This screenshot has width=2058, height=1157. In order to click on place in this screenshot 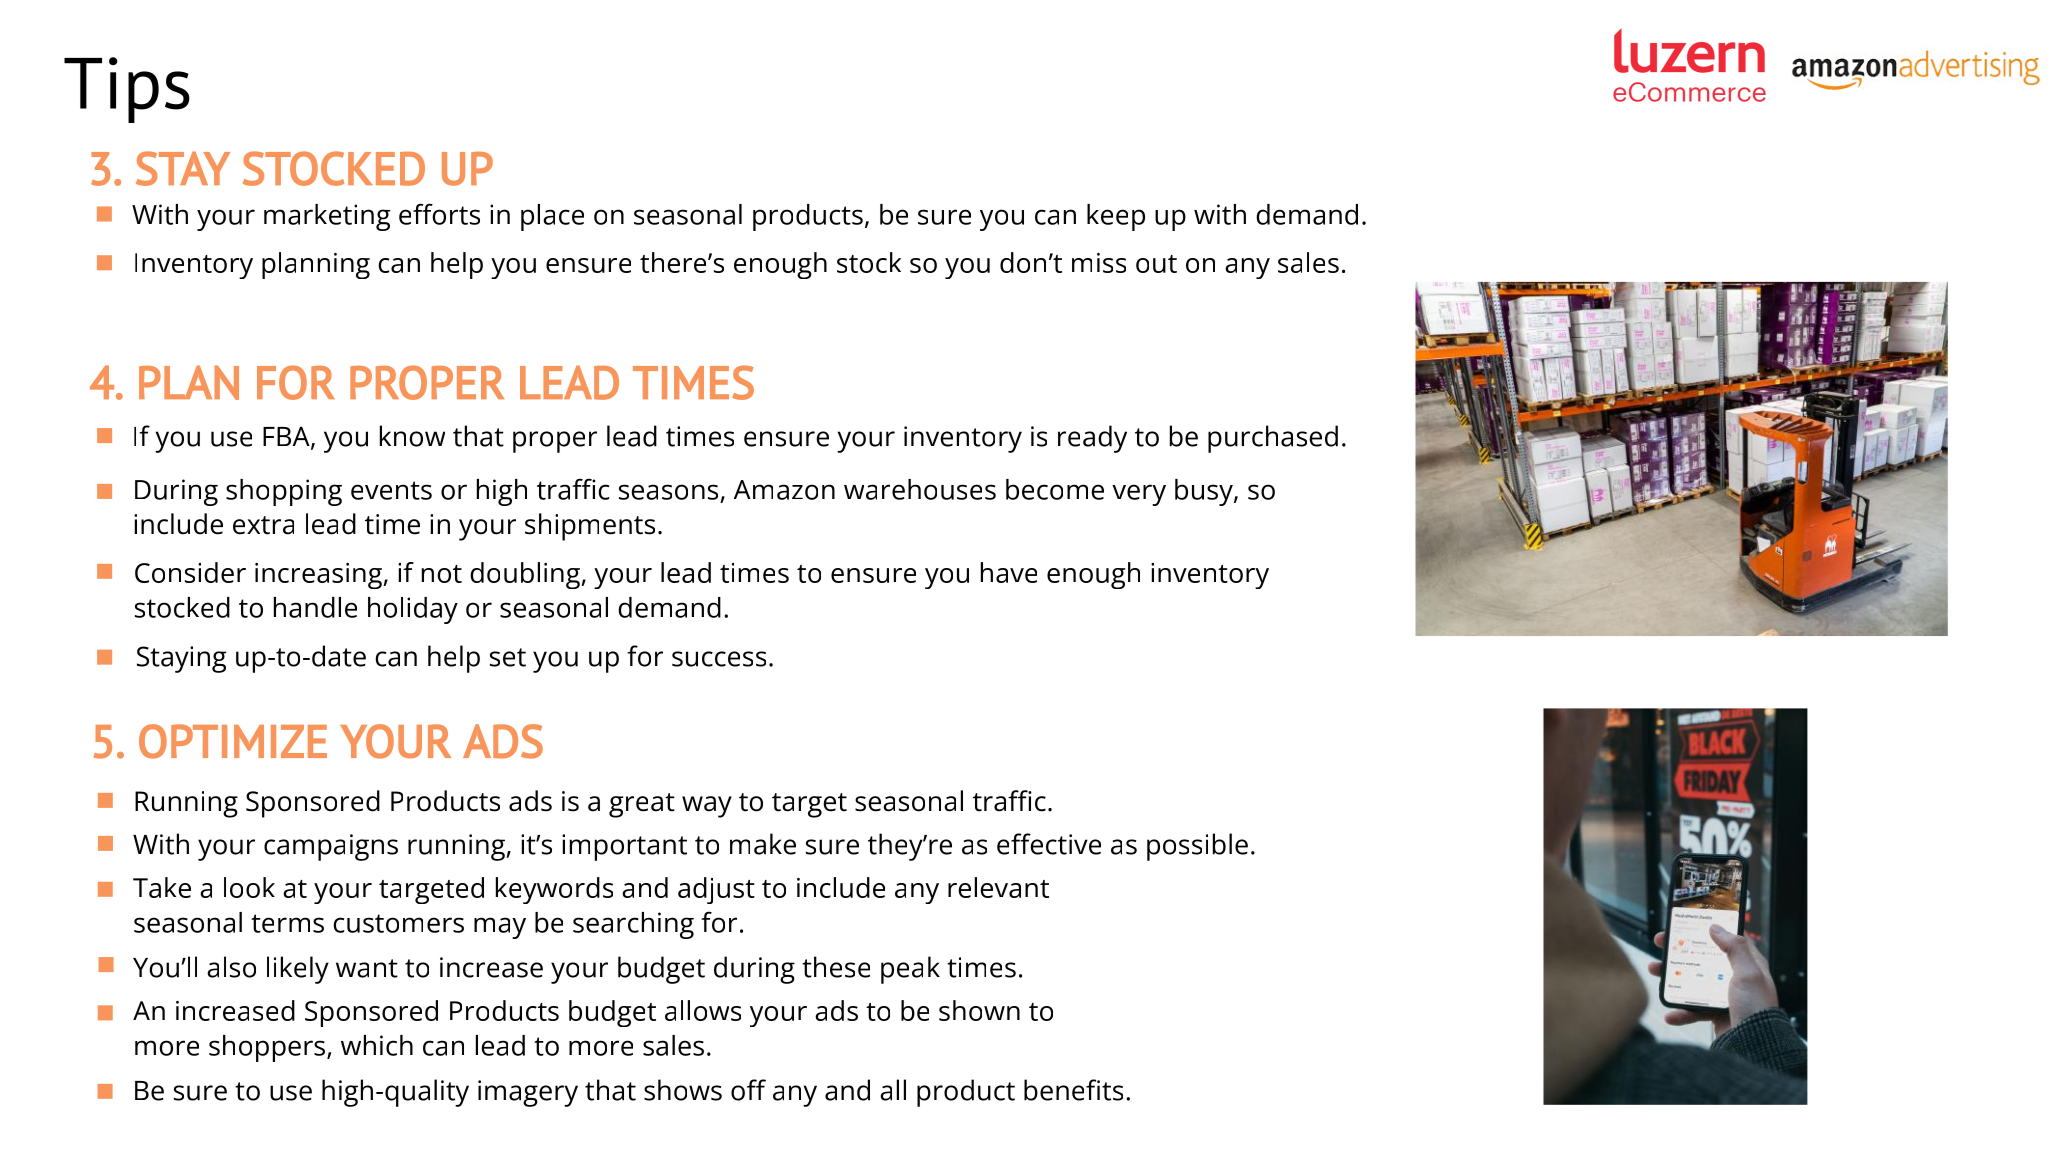, I will do `click(552, 217)`.
